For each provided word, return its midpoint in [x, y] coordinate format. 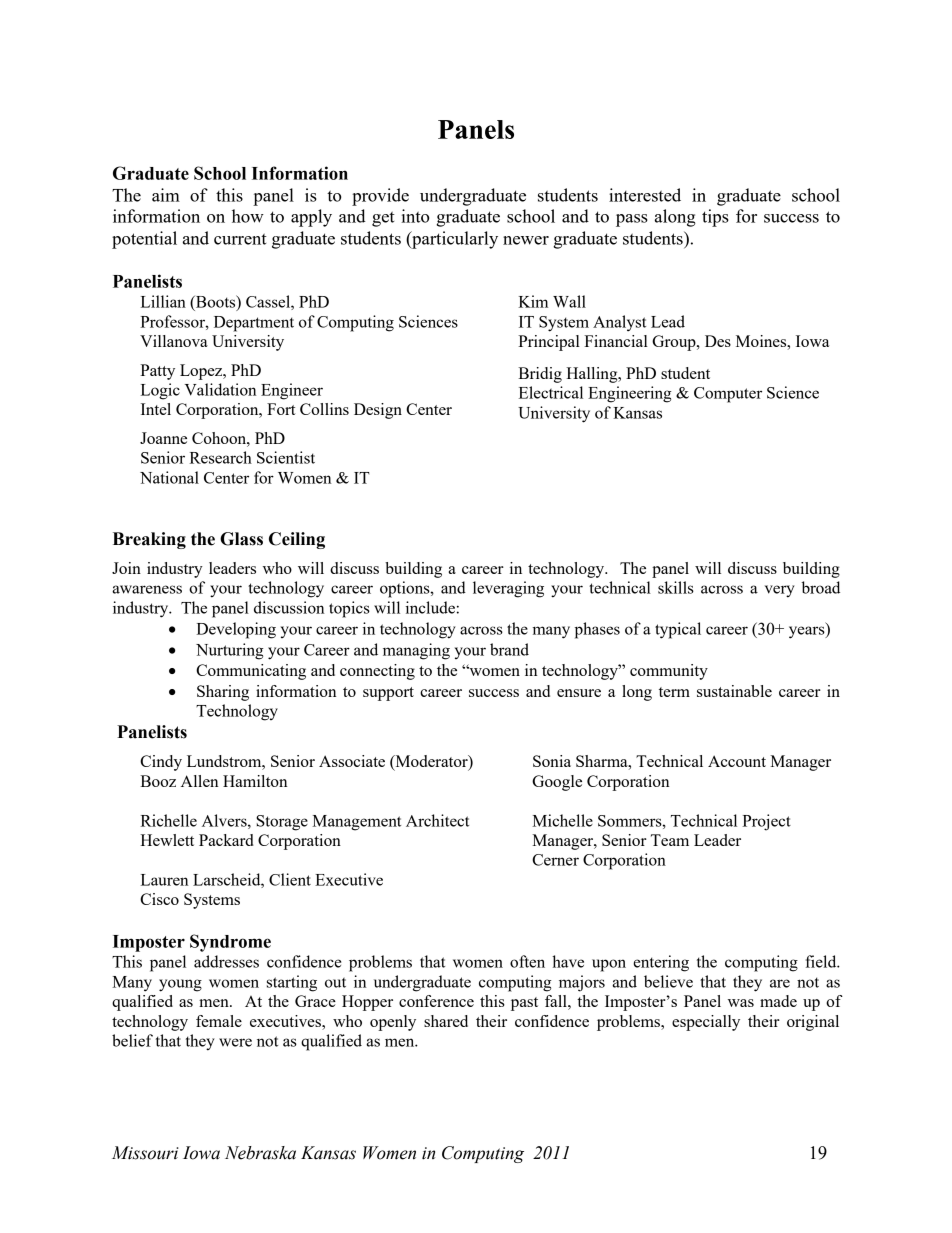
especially [706, 1023]
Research [220, 457]
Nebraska [260, 1153]
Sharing [223, 693]
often [527, 961]
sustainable [734, 691]
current [240, 239]
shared [446, 1021]
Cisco [159, 899]
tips [715, 218]
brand [509, 649]
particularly [454, 240]
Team [670, 840]
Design [378, 411]
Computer [728, 395]
